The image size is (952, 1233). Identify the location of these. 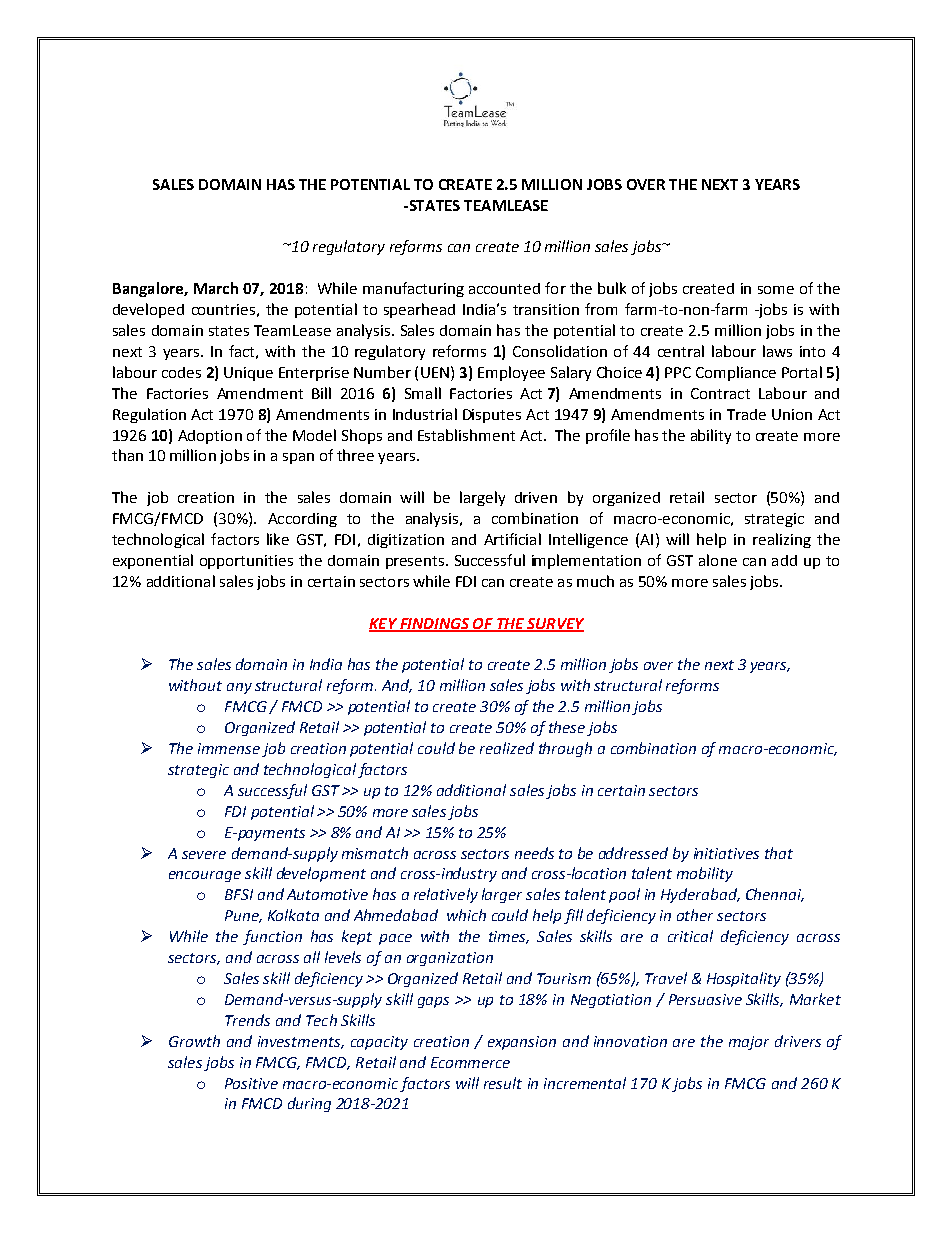
(567, 727).
